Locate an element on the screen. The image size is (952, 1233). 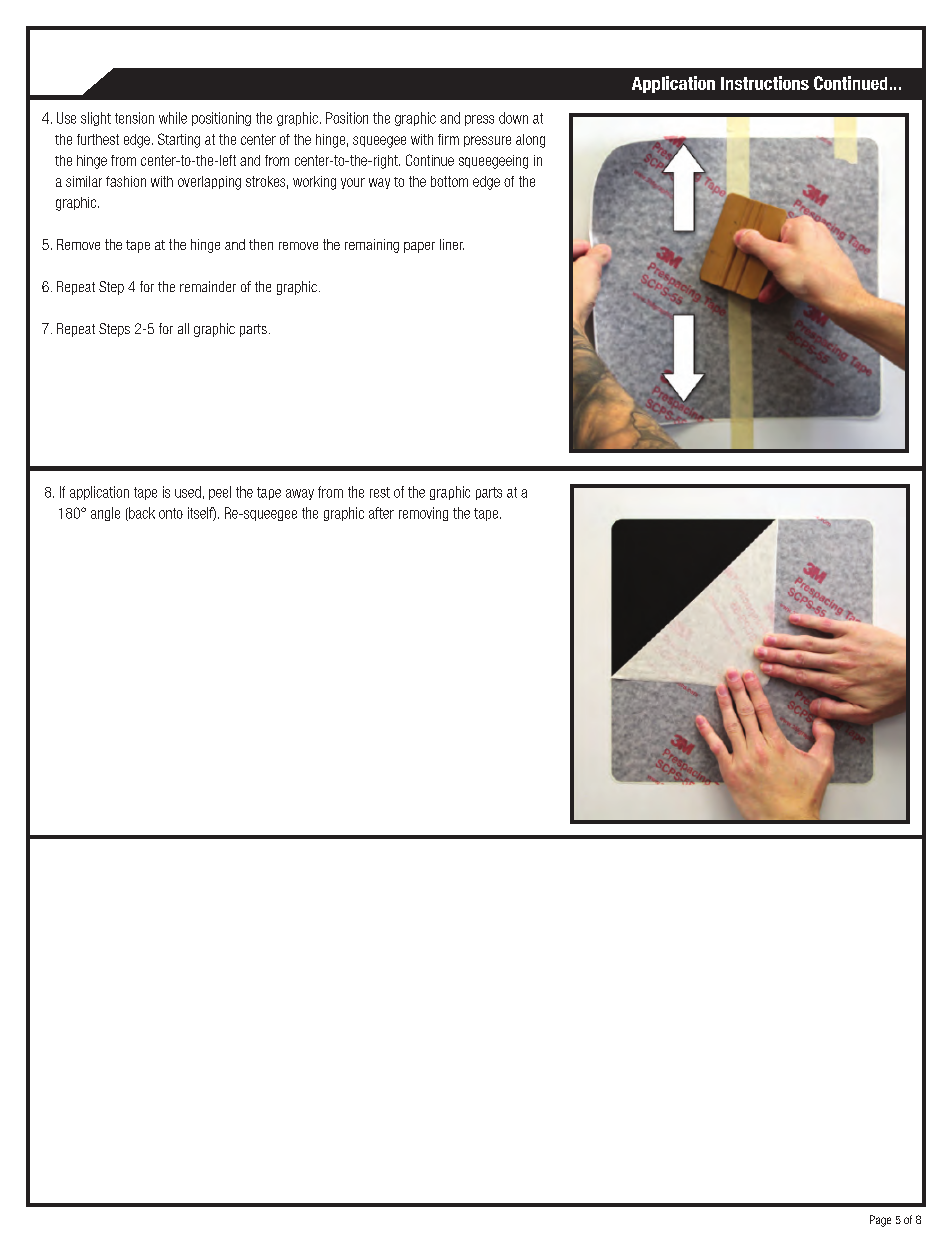
after is located at coordinates (381, 513).
